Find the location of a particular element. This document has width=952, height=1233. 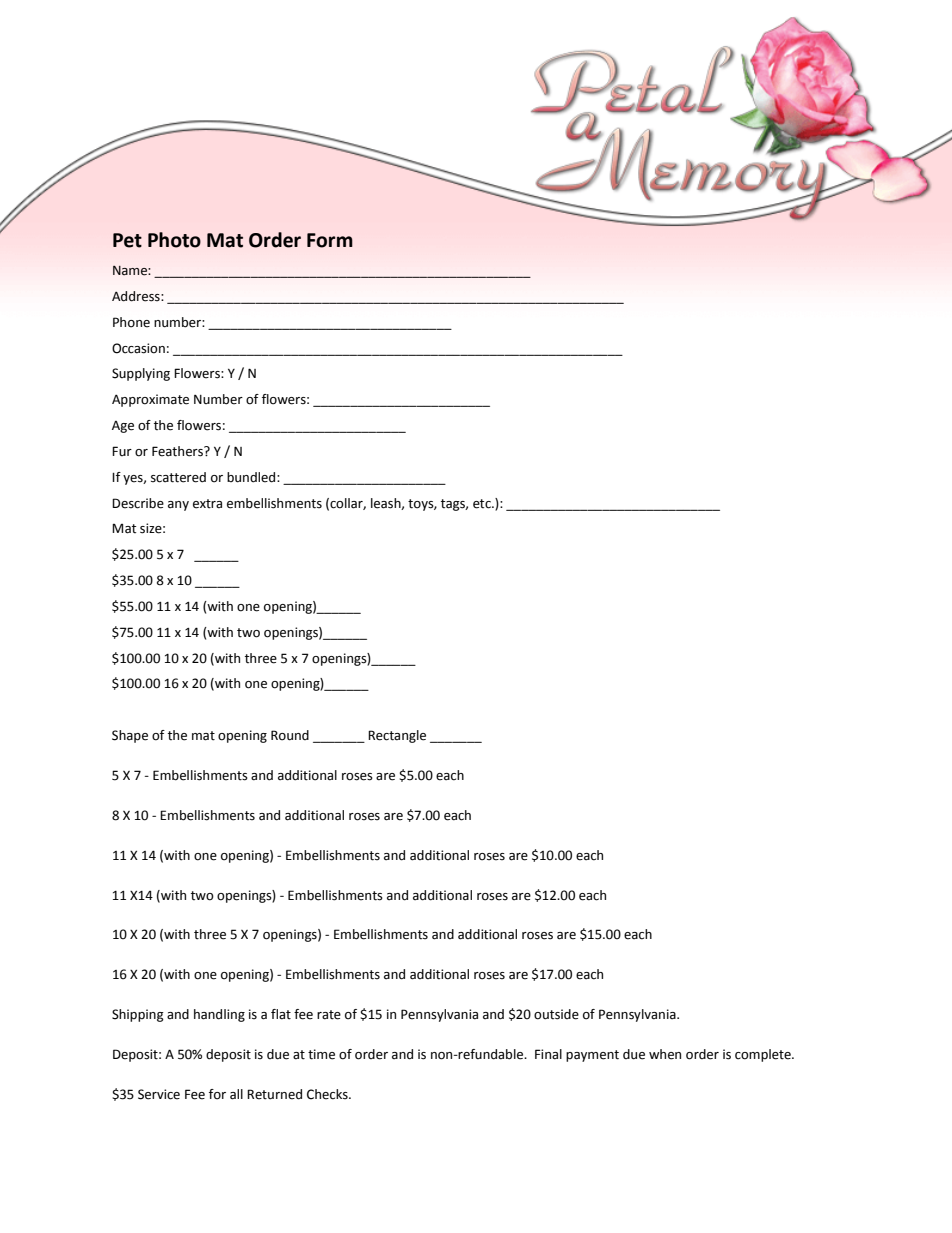

all is located at coordinates (236, 1094).
